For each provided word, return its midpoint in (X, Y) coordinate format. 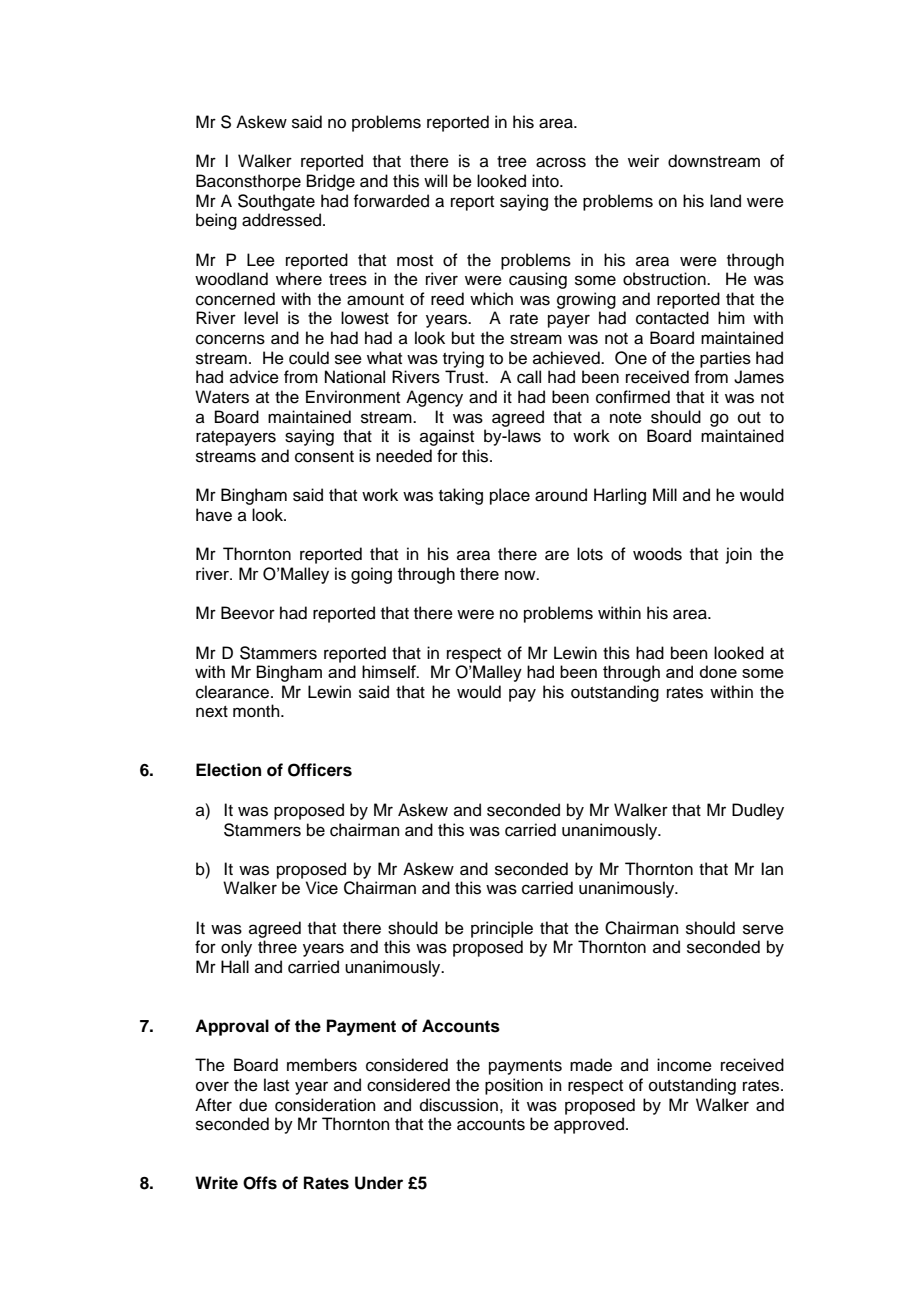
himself (390, 671)
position (514, 1086)
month (257, 711)
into (546, 181)
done (718, 671)
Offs (260, 1183)
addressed (283, 220)
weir (643, 161)
